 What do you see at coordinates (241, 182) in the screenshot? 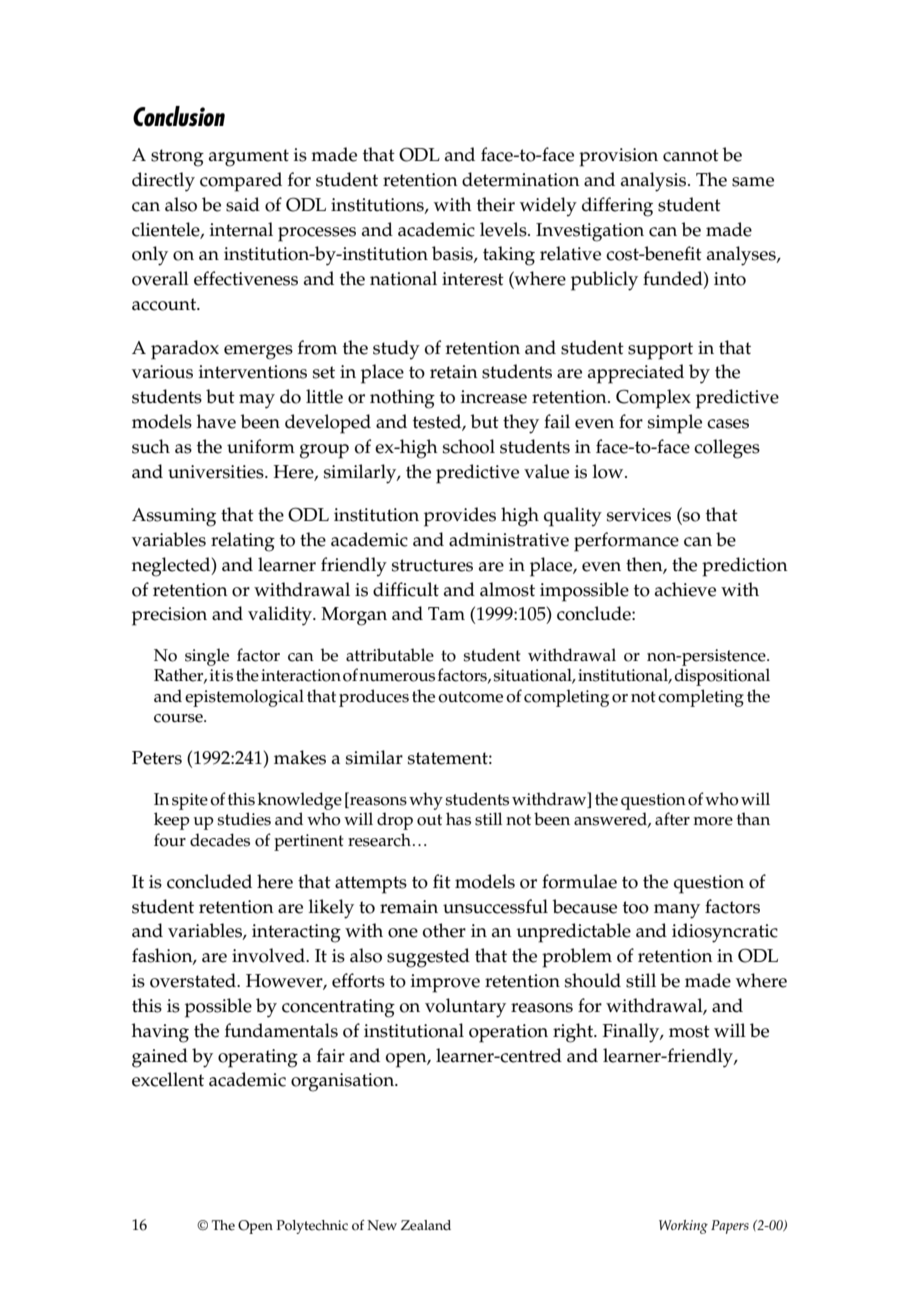
I see `compared` at bounding box center [241, 182].
